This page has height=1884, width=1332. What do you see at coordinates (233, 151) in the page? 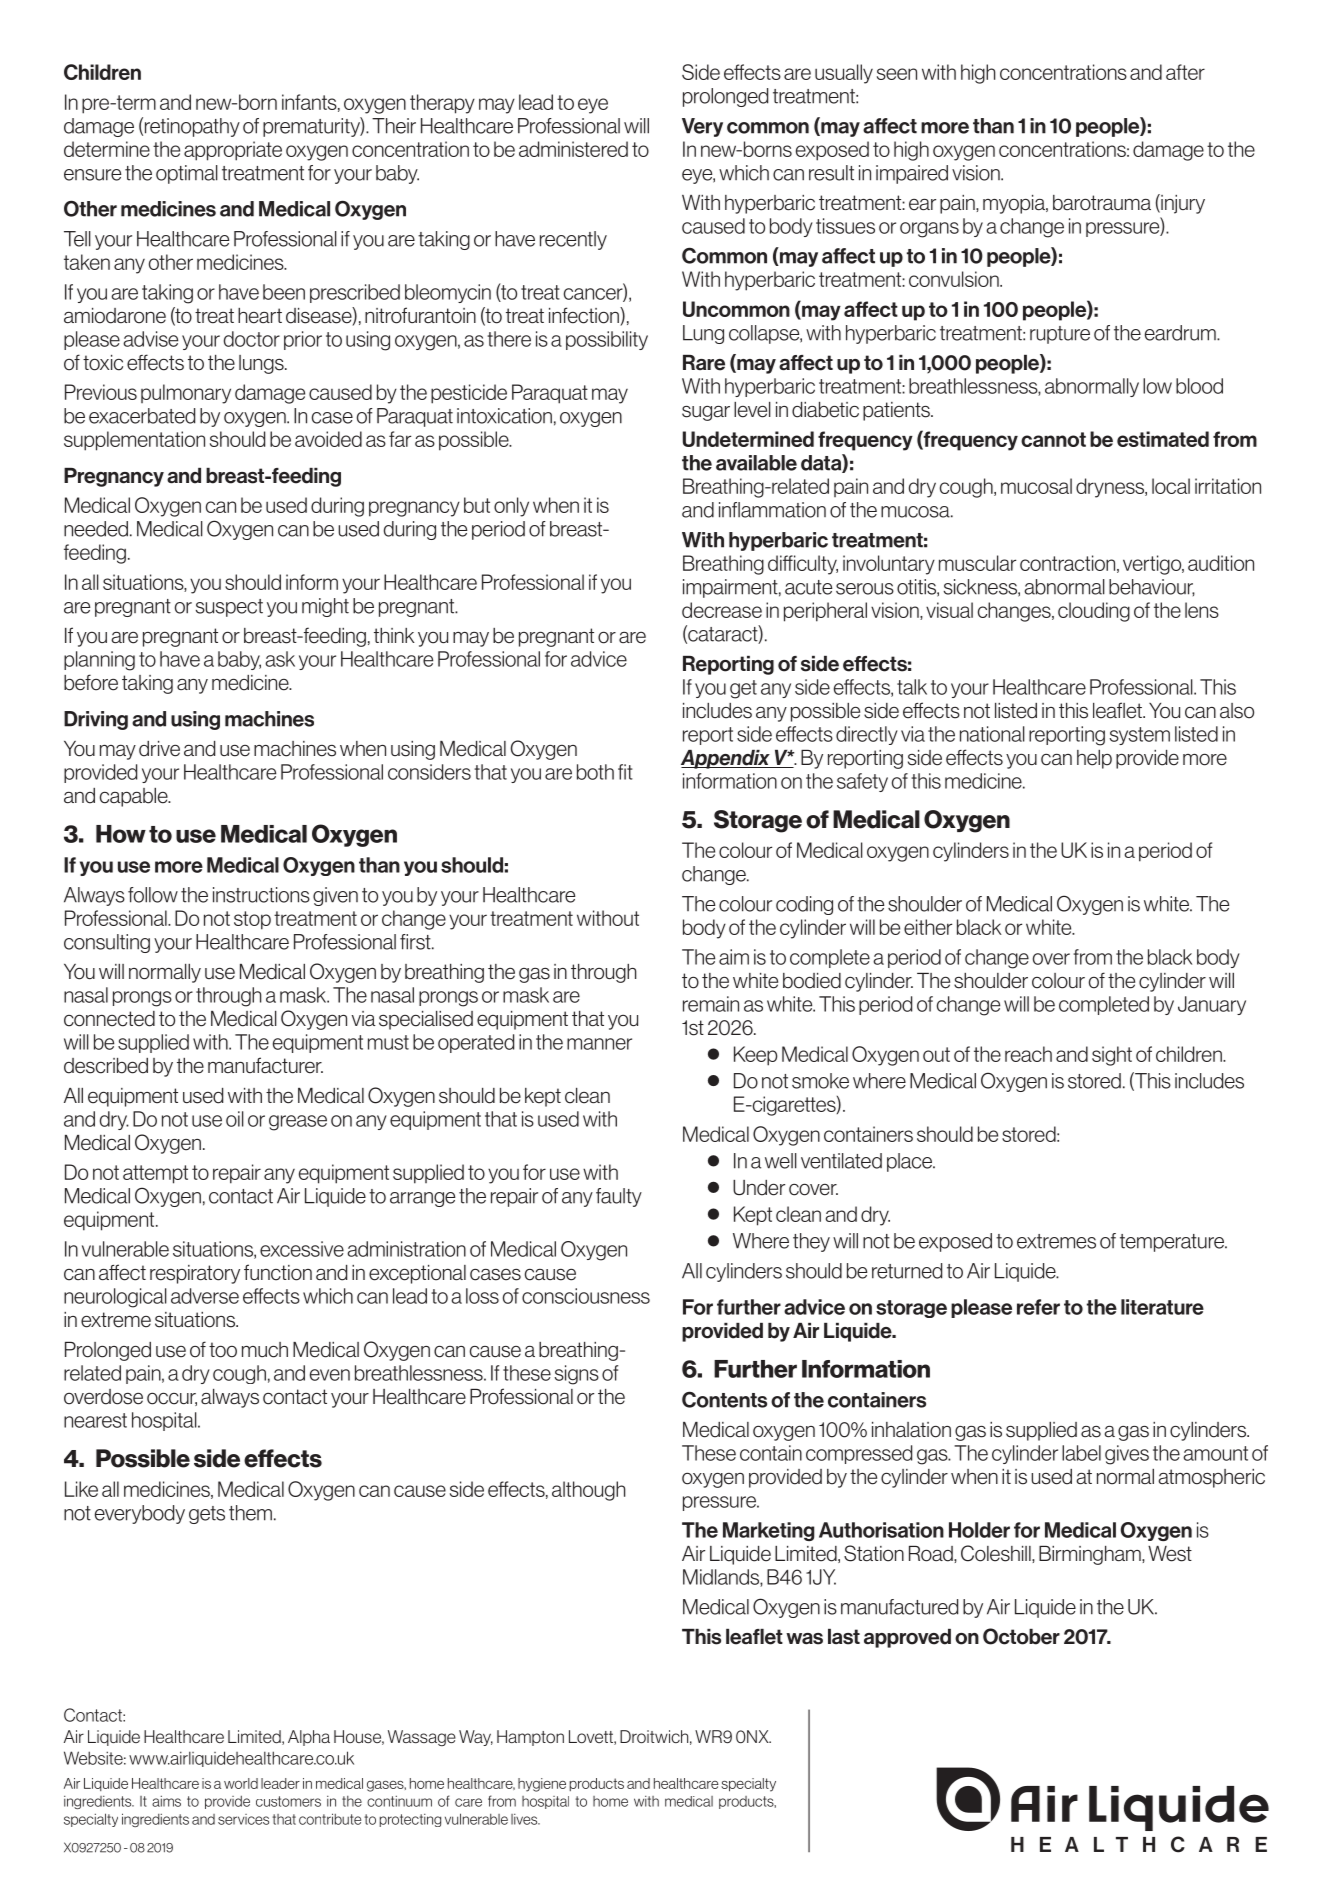
I see `appropriate` at bounding box center [233, 151].
